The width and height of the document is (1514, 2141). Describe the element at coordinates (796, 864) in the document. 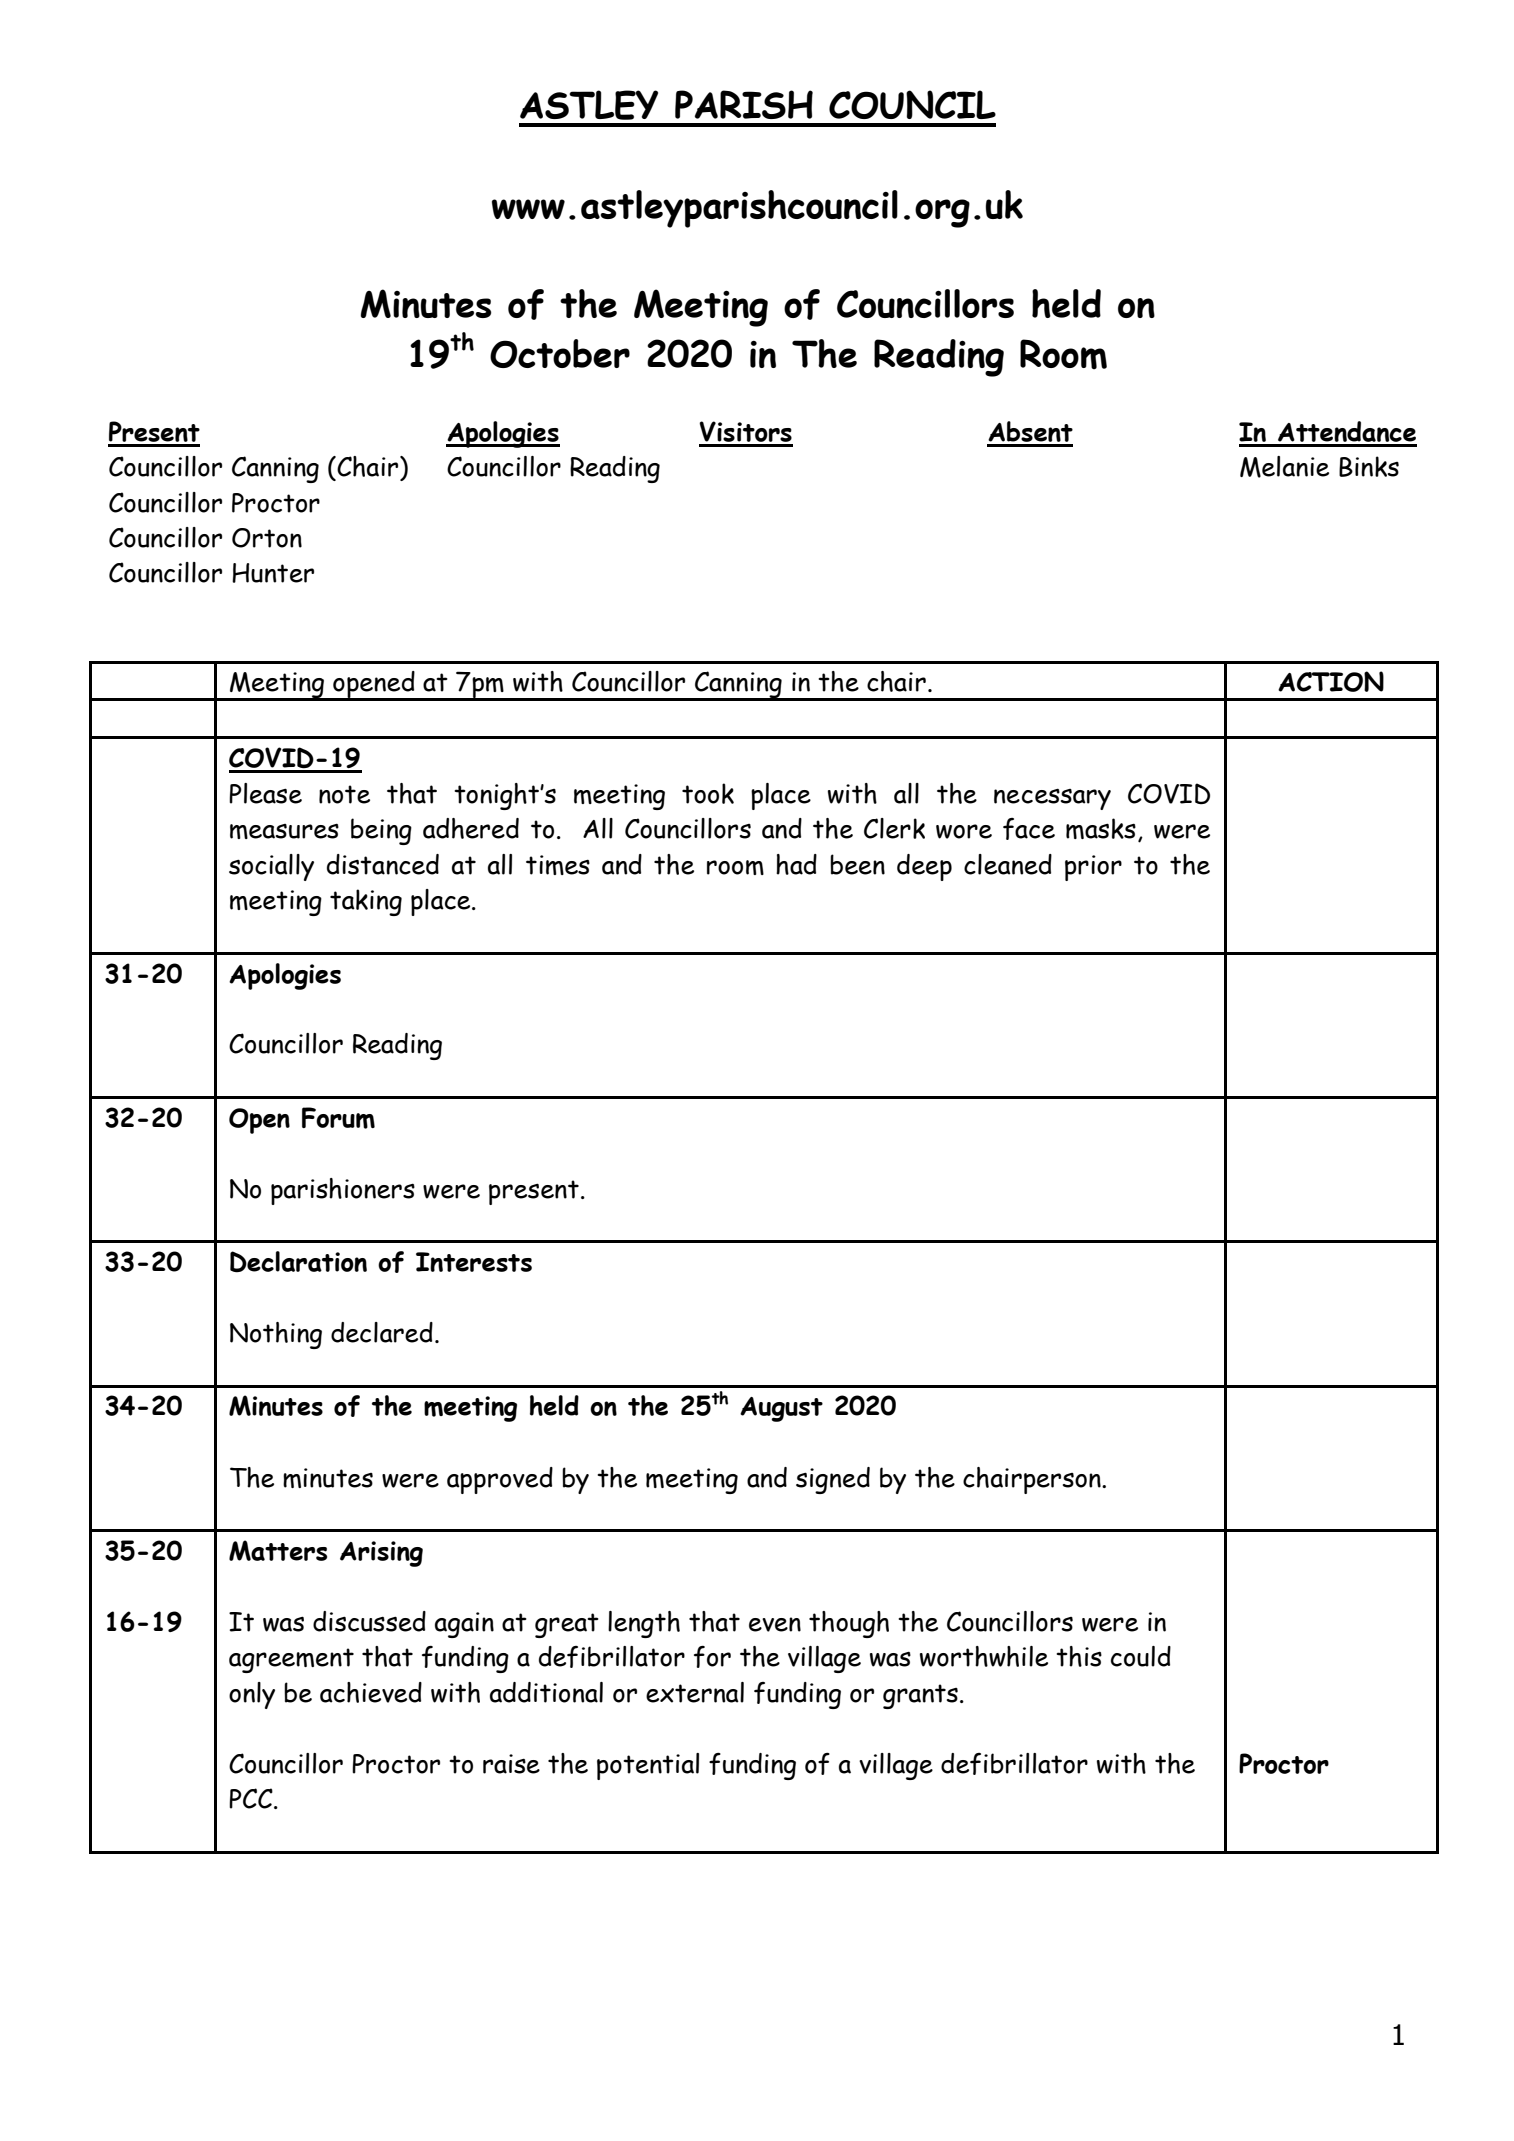

I see `had` at that location.
